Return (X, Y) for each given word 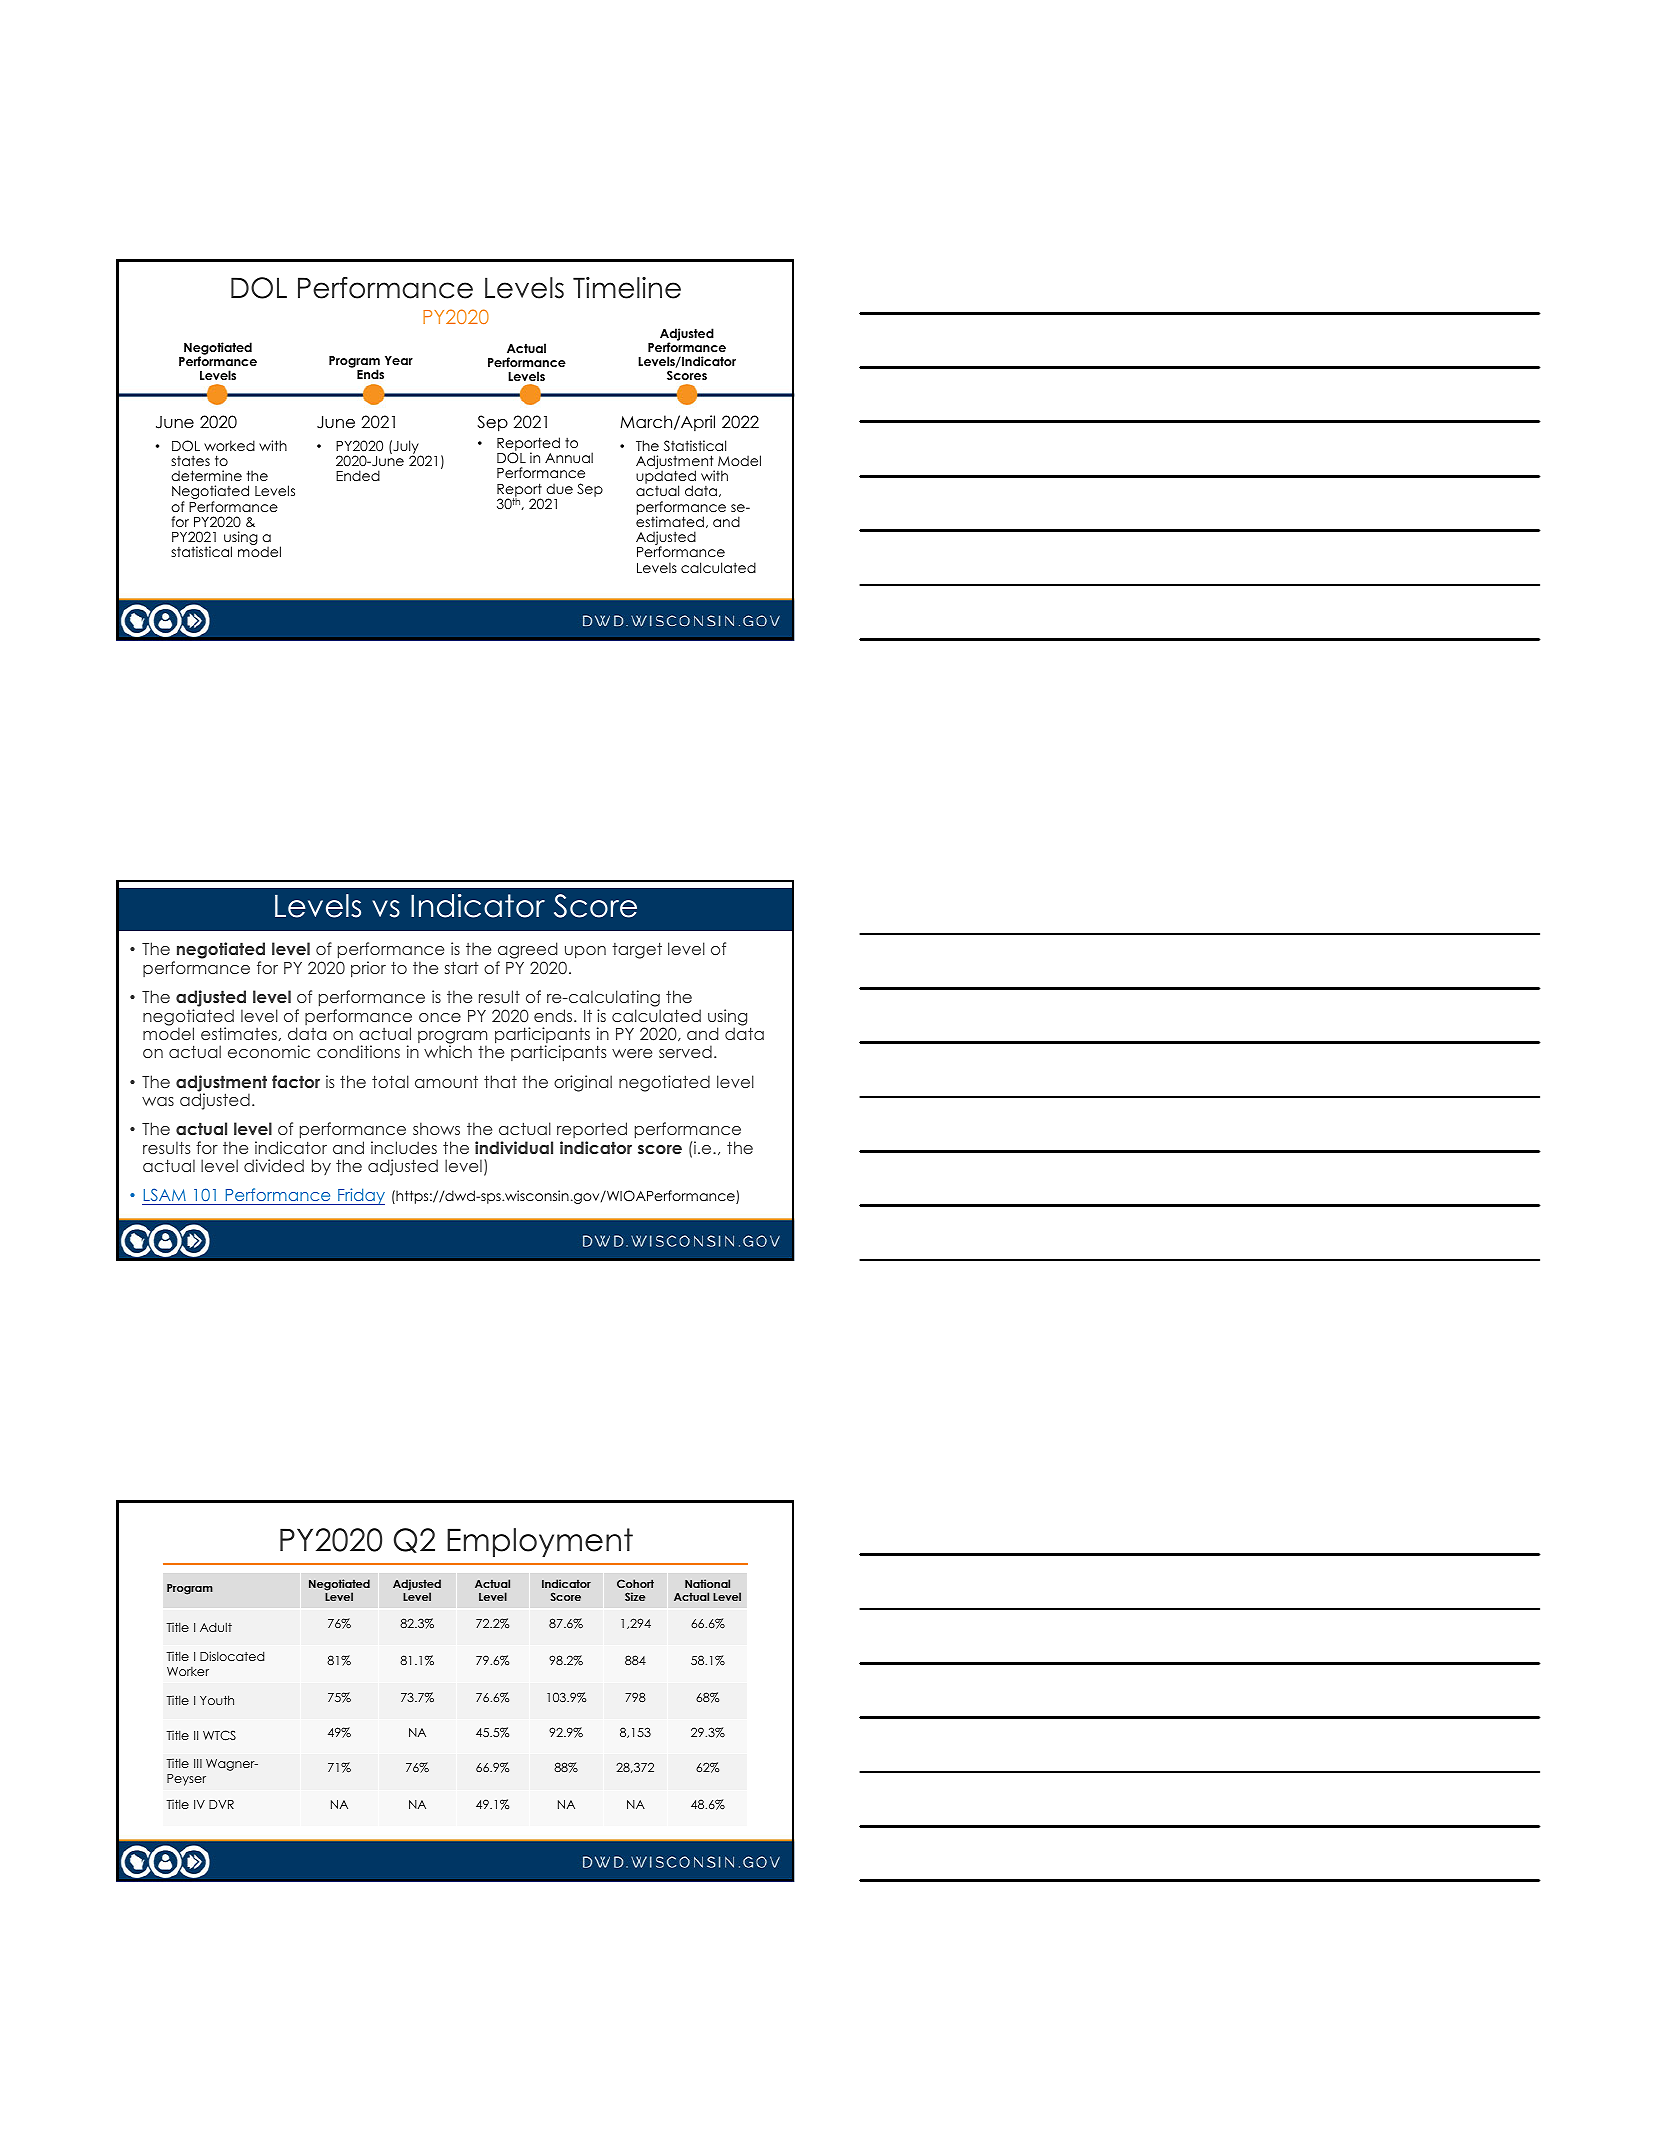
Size (635, 1596)
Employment (540, 1542)
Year (399, 360)
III (198, 1763)
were (632, 1053)
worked (229, 445)
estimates (239, 1033)
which (448, 1050)
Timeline (627, 288)
